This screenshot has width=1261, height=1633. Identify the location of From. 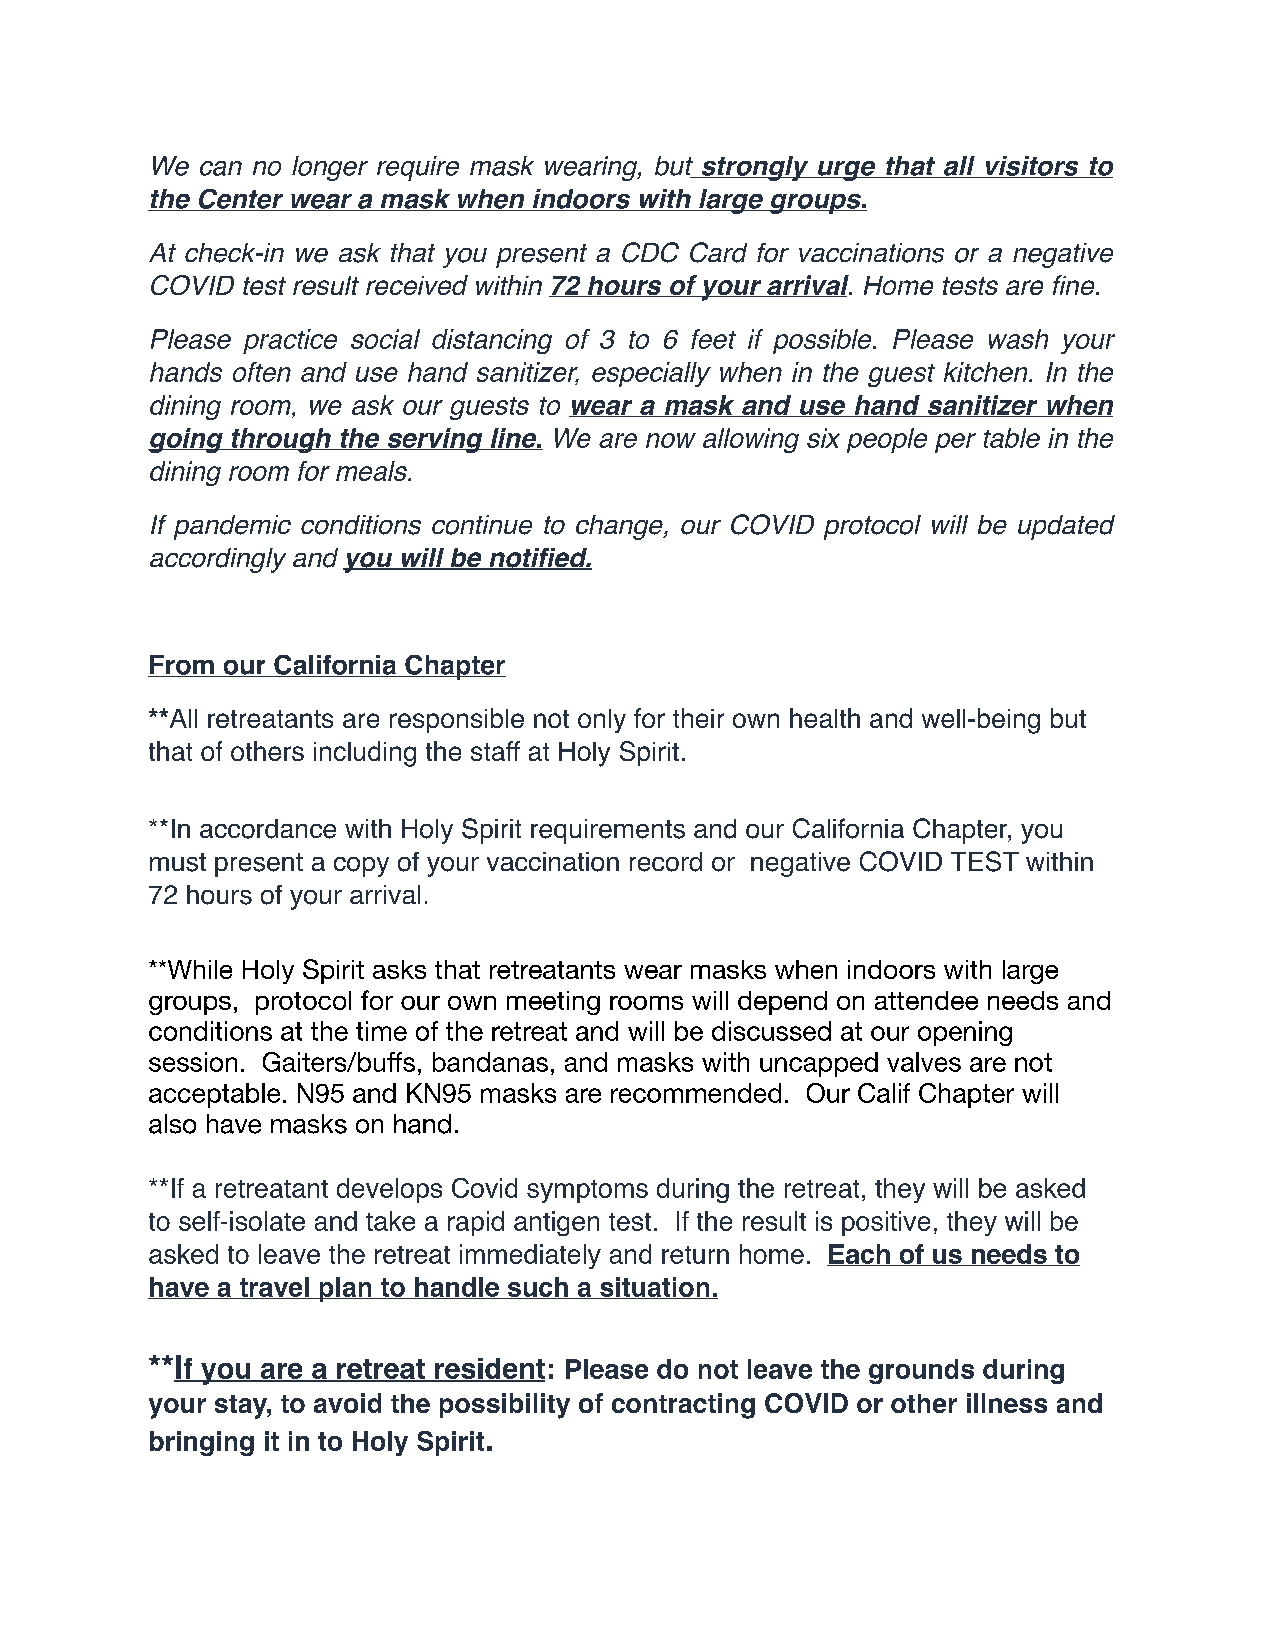
(182, 666).
